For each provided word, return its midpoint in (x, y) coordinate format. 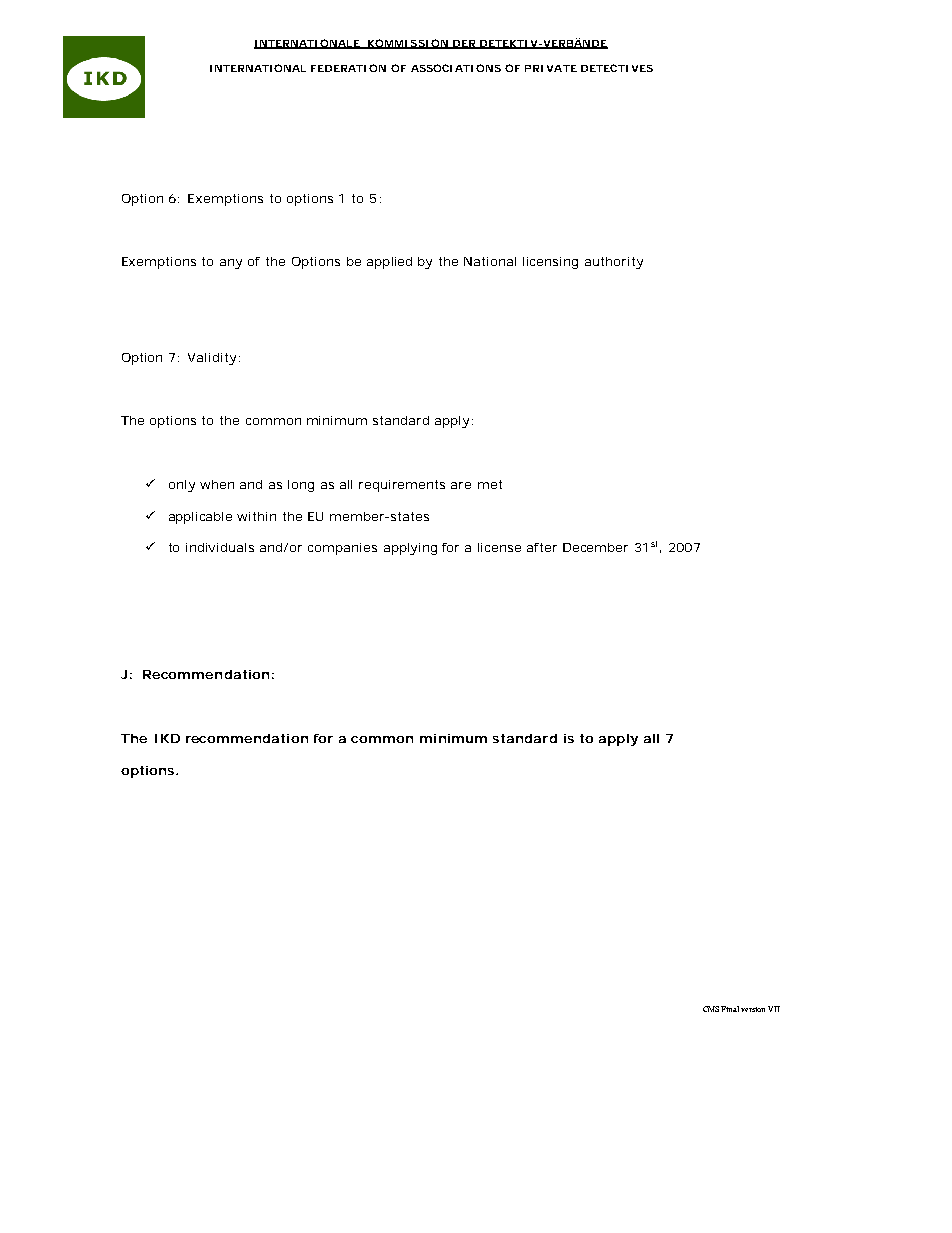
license (499, 547)
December (595, 547)
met (490, 484)
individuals (220, 547)
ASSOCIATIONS (456, 68)
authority (614, 263)
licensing (550, 263)
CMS (711, 1009)
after (542, 547)
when (217, 484)
